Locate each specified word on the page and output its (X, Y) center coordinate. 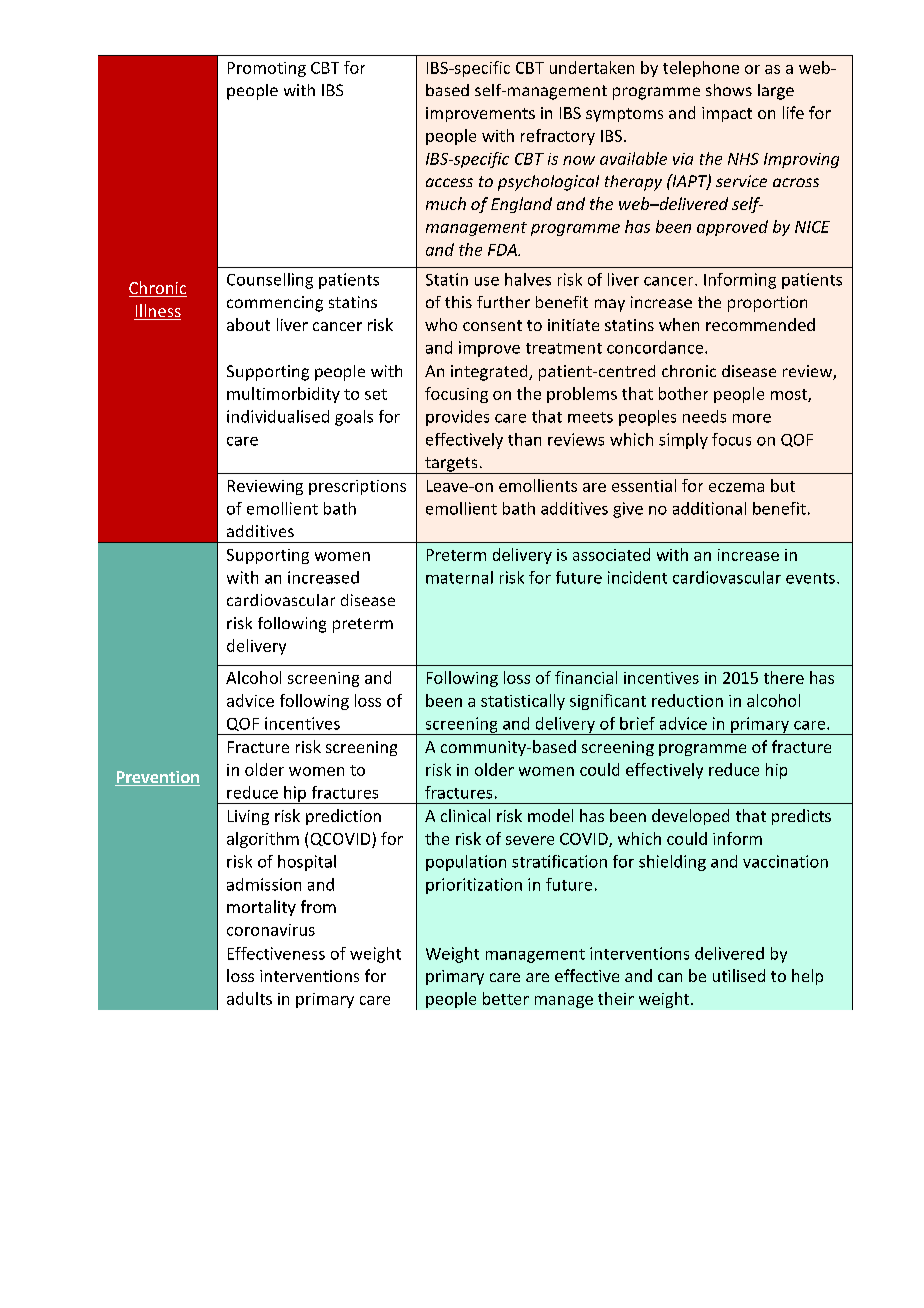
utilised (739, 975)
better (506, 998)
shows (729, 90)
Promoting (267, 69)
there (784, 677)
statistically (523, 702)
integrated (490, 373)
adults (249, 998)
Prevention (157, 778)
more (752, 418)
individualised (278, 416)
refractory (558, 137)
